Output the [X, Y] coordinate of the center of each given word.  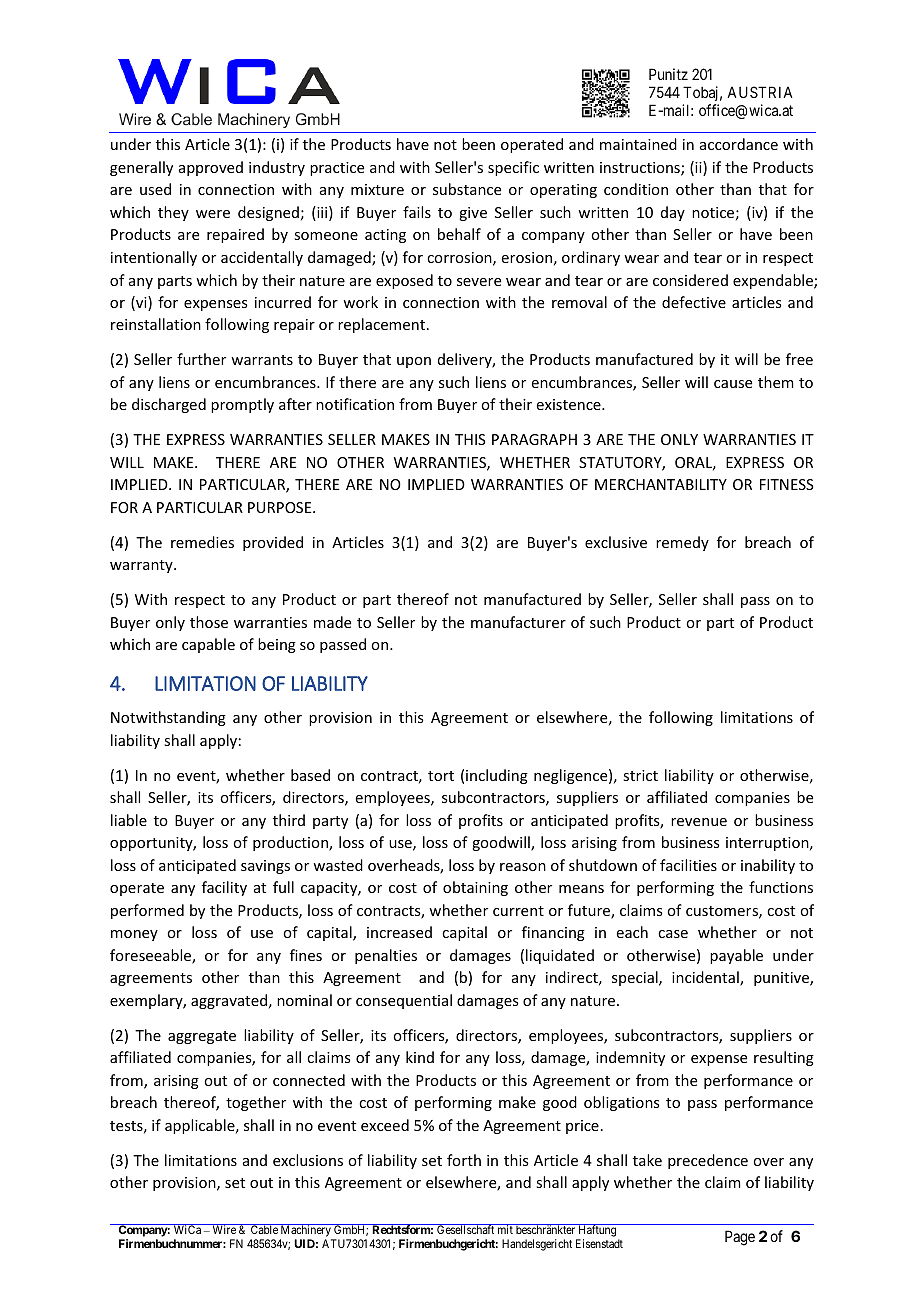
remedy [682, 543]
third [289, 820]
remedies [202, 542]
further [201, 359]
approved [211, 168]
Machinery [306, 1232]
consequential [404, 1001]
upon [414, 362]
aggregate [202, 1037]
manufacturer [518, 622]
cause [733, 384]
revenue [699, 822]
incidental [706, 978]
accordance [739, 144]
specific [513, 168]
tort [441, 776]
